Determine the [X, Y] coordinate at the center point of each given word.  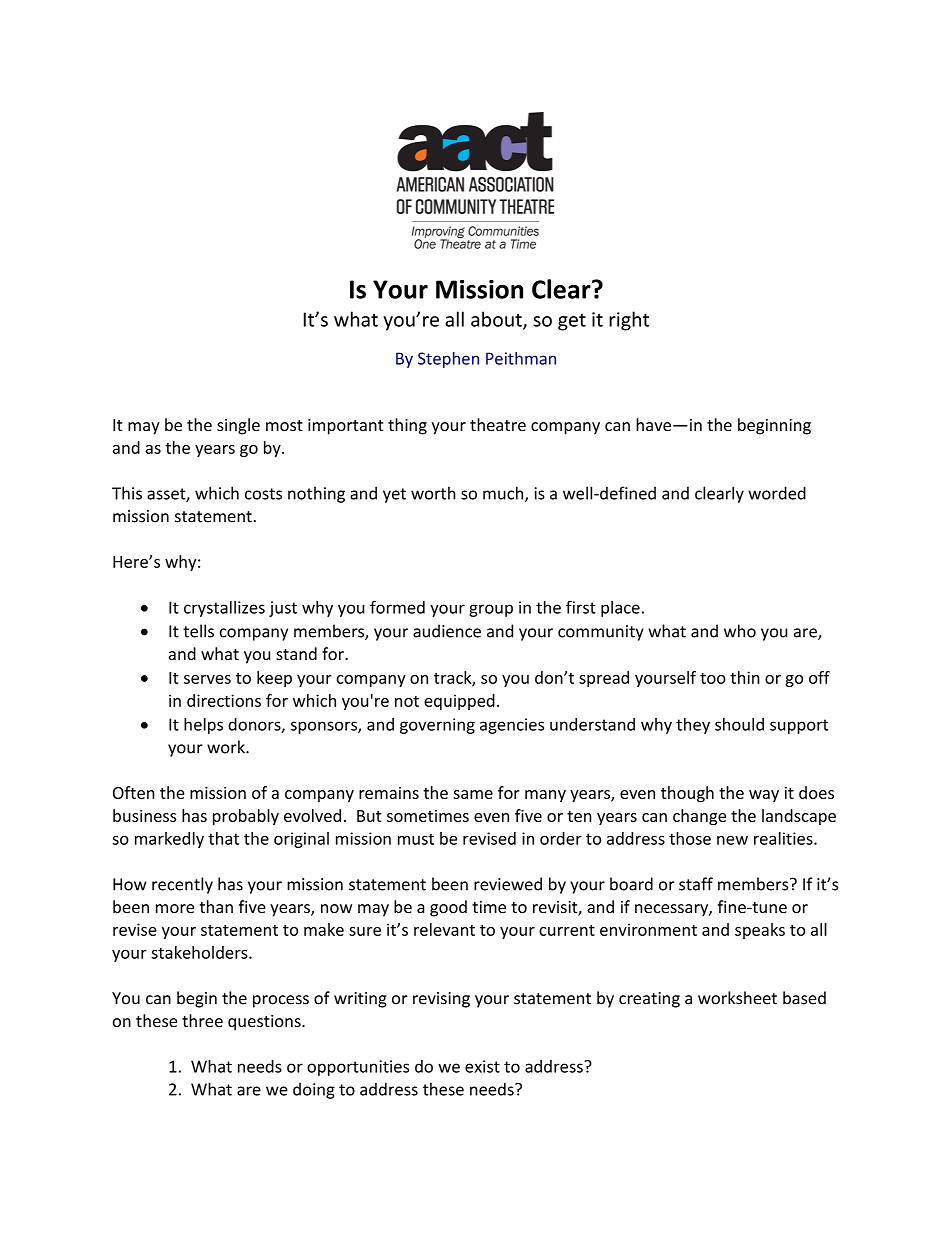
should [739, 724]
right [629, 321]
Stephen [448, 360]
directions [224, 700]
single [238, 426]
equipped [459, 702]
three [202, 1020]
